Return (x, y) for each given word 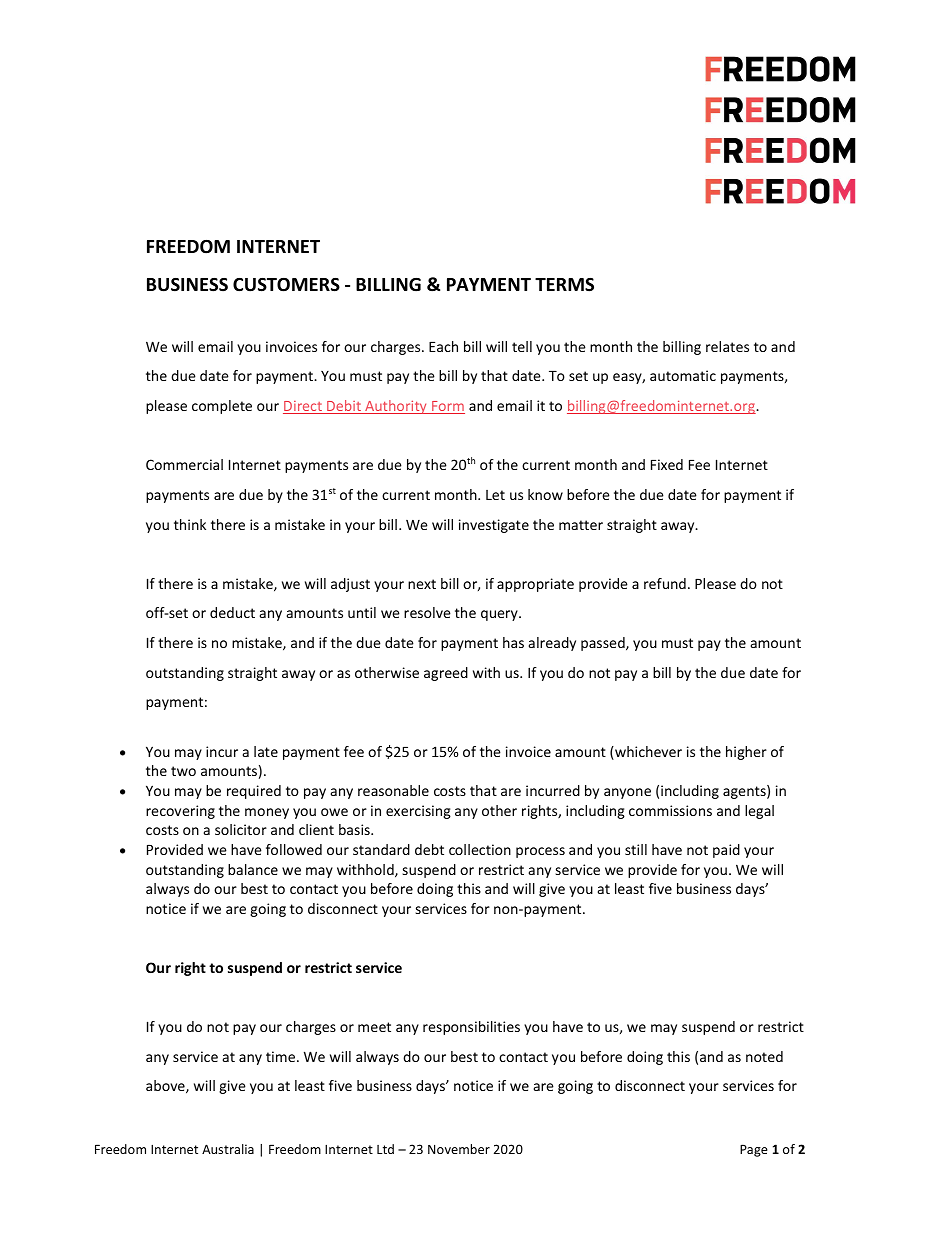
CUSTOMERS (286, 285)
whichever (647, 753)
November (459, 1149)
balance (253, 869)
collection (480, 849)
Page (754, 1150)
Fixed (667, 464)
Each (443, 346)
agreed (446, 674)
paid (726, 851)
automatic (683, 375)
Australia (228, 1149)
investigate (494, 526)
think (190, 524)
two (183, 771)
